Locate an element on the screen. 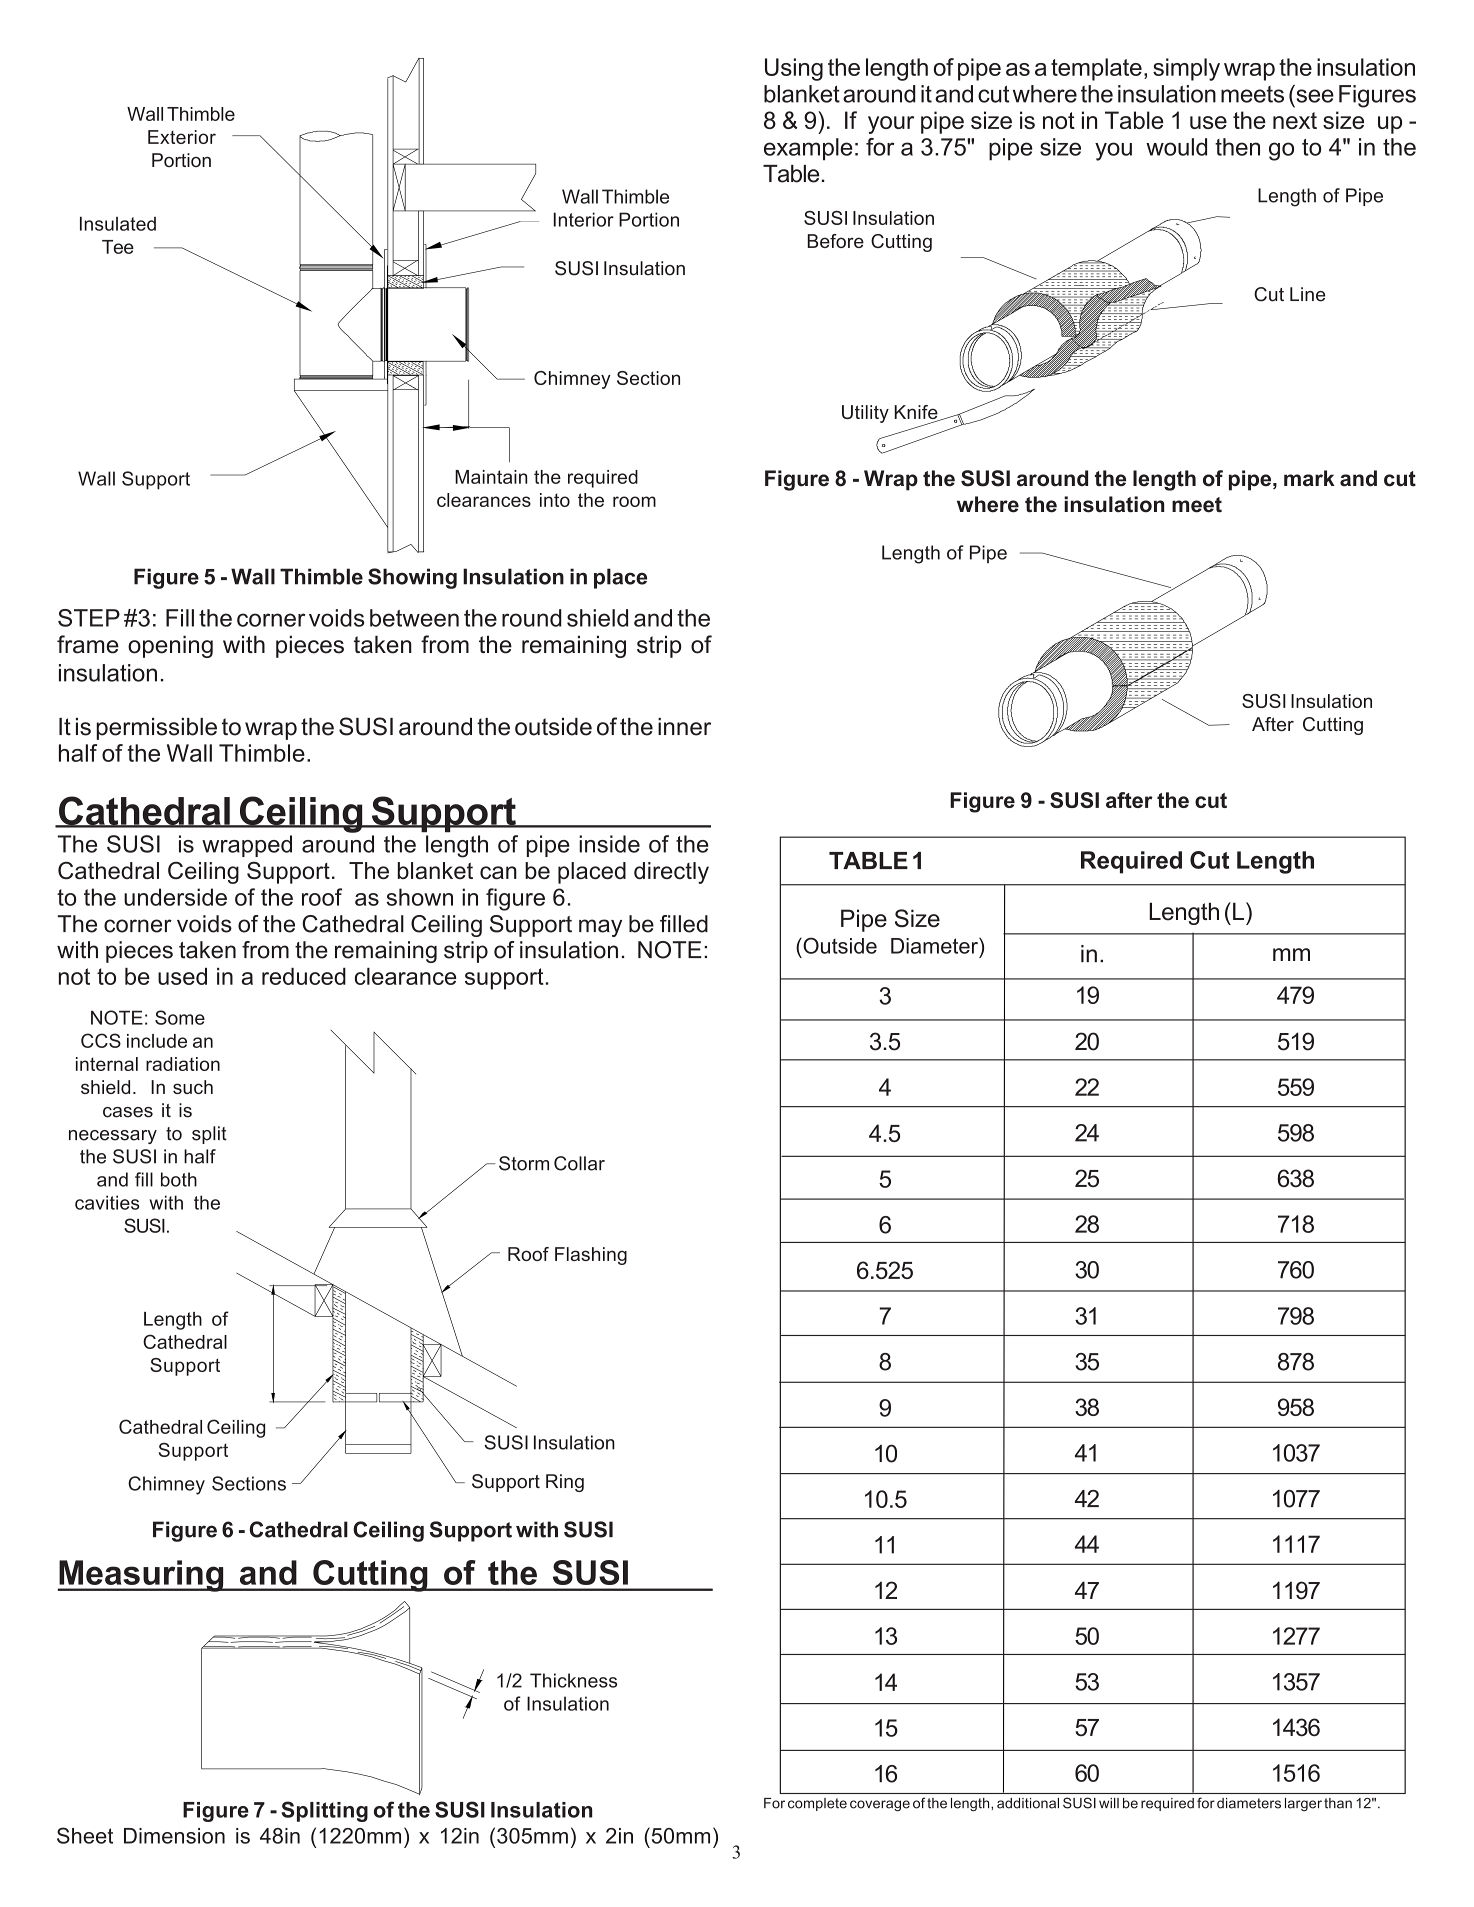  used is located at coordinates (182, 976).
